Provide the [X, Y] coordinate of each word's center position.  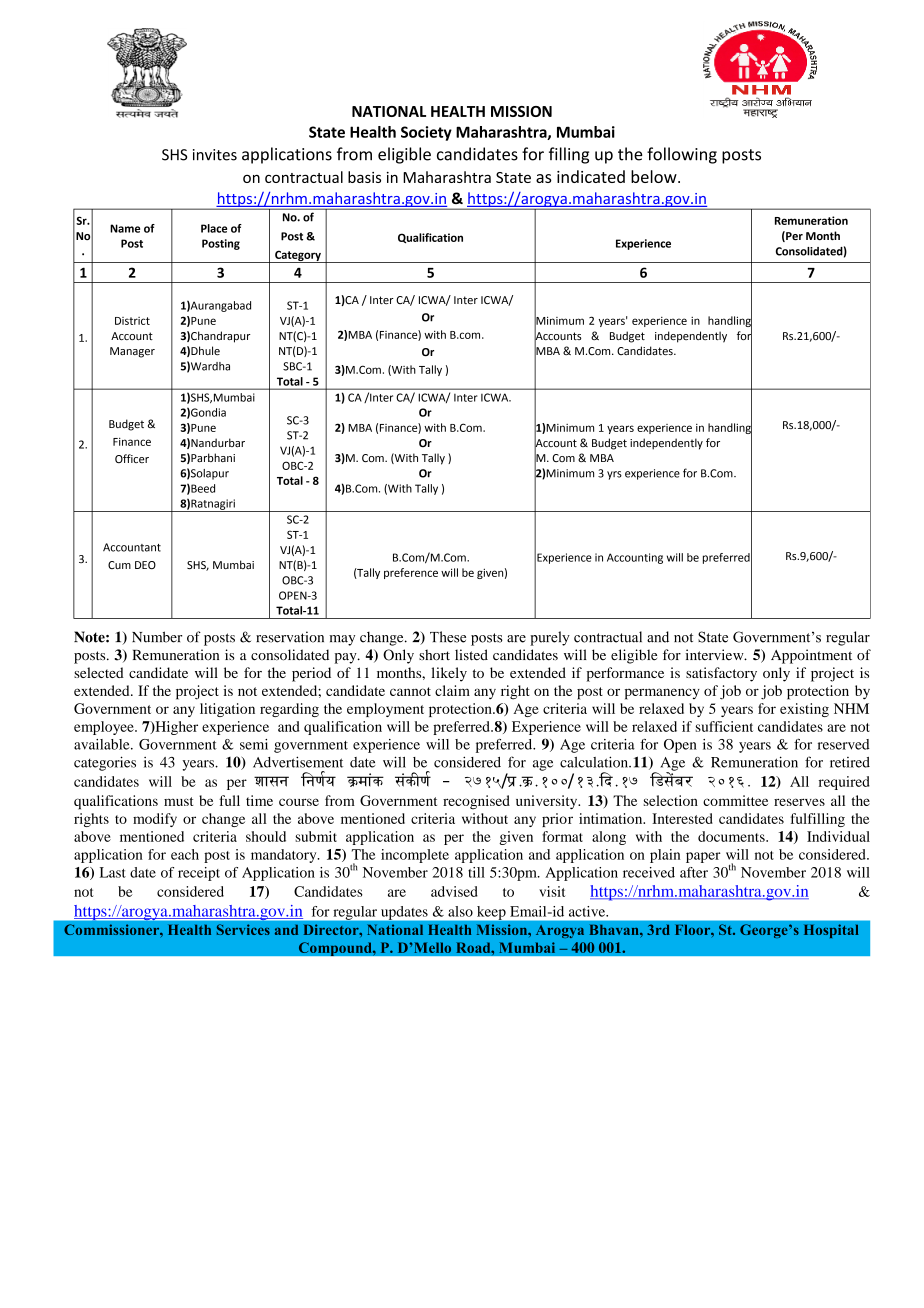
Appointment [811, 656]
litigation [227, 710]
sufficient [724, 726]
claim [452, 690]
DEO [145, 565]
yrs [614, 475]
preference [411, 573]
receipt [199, 874]
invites [215, 155]
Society [426, 133]
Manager [132, 352]
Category [298, 256]
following [682, 155]
